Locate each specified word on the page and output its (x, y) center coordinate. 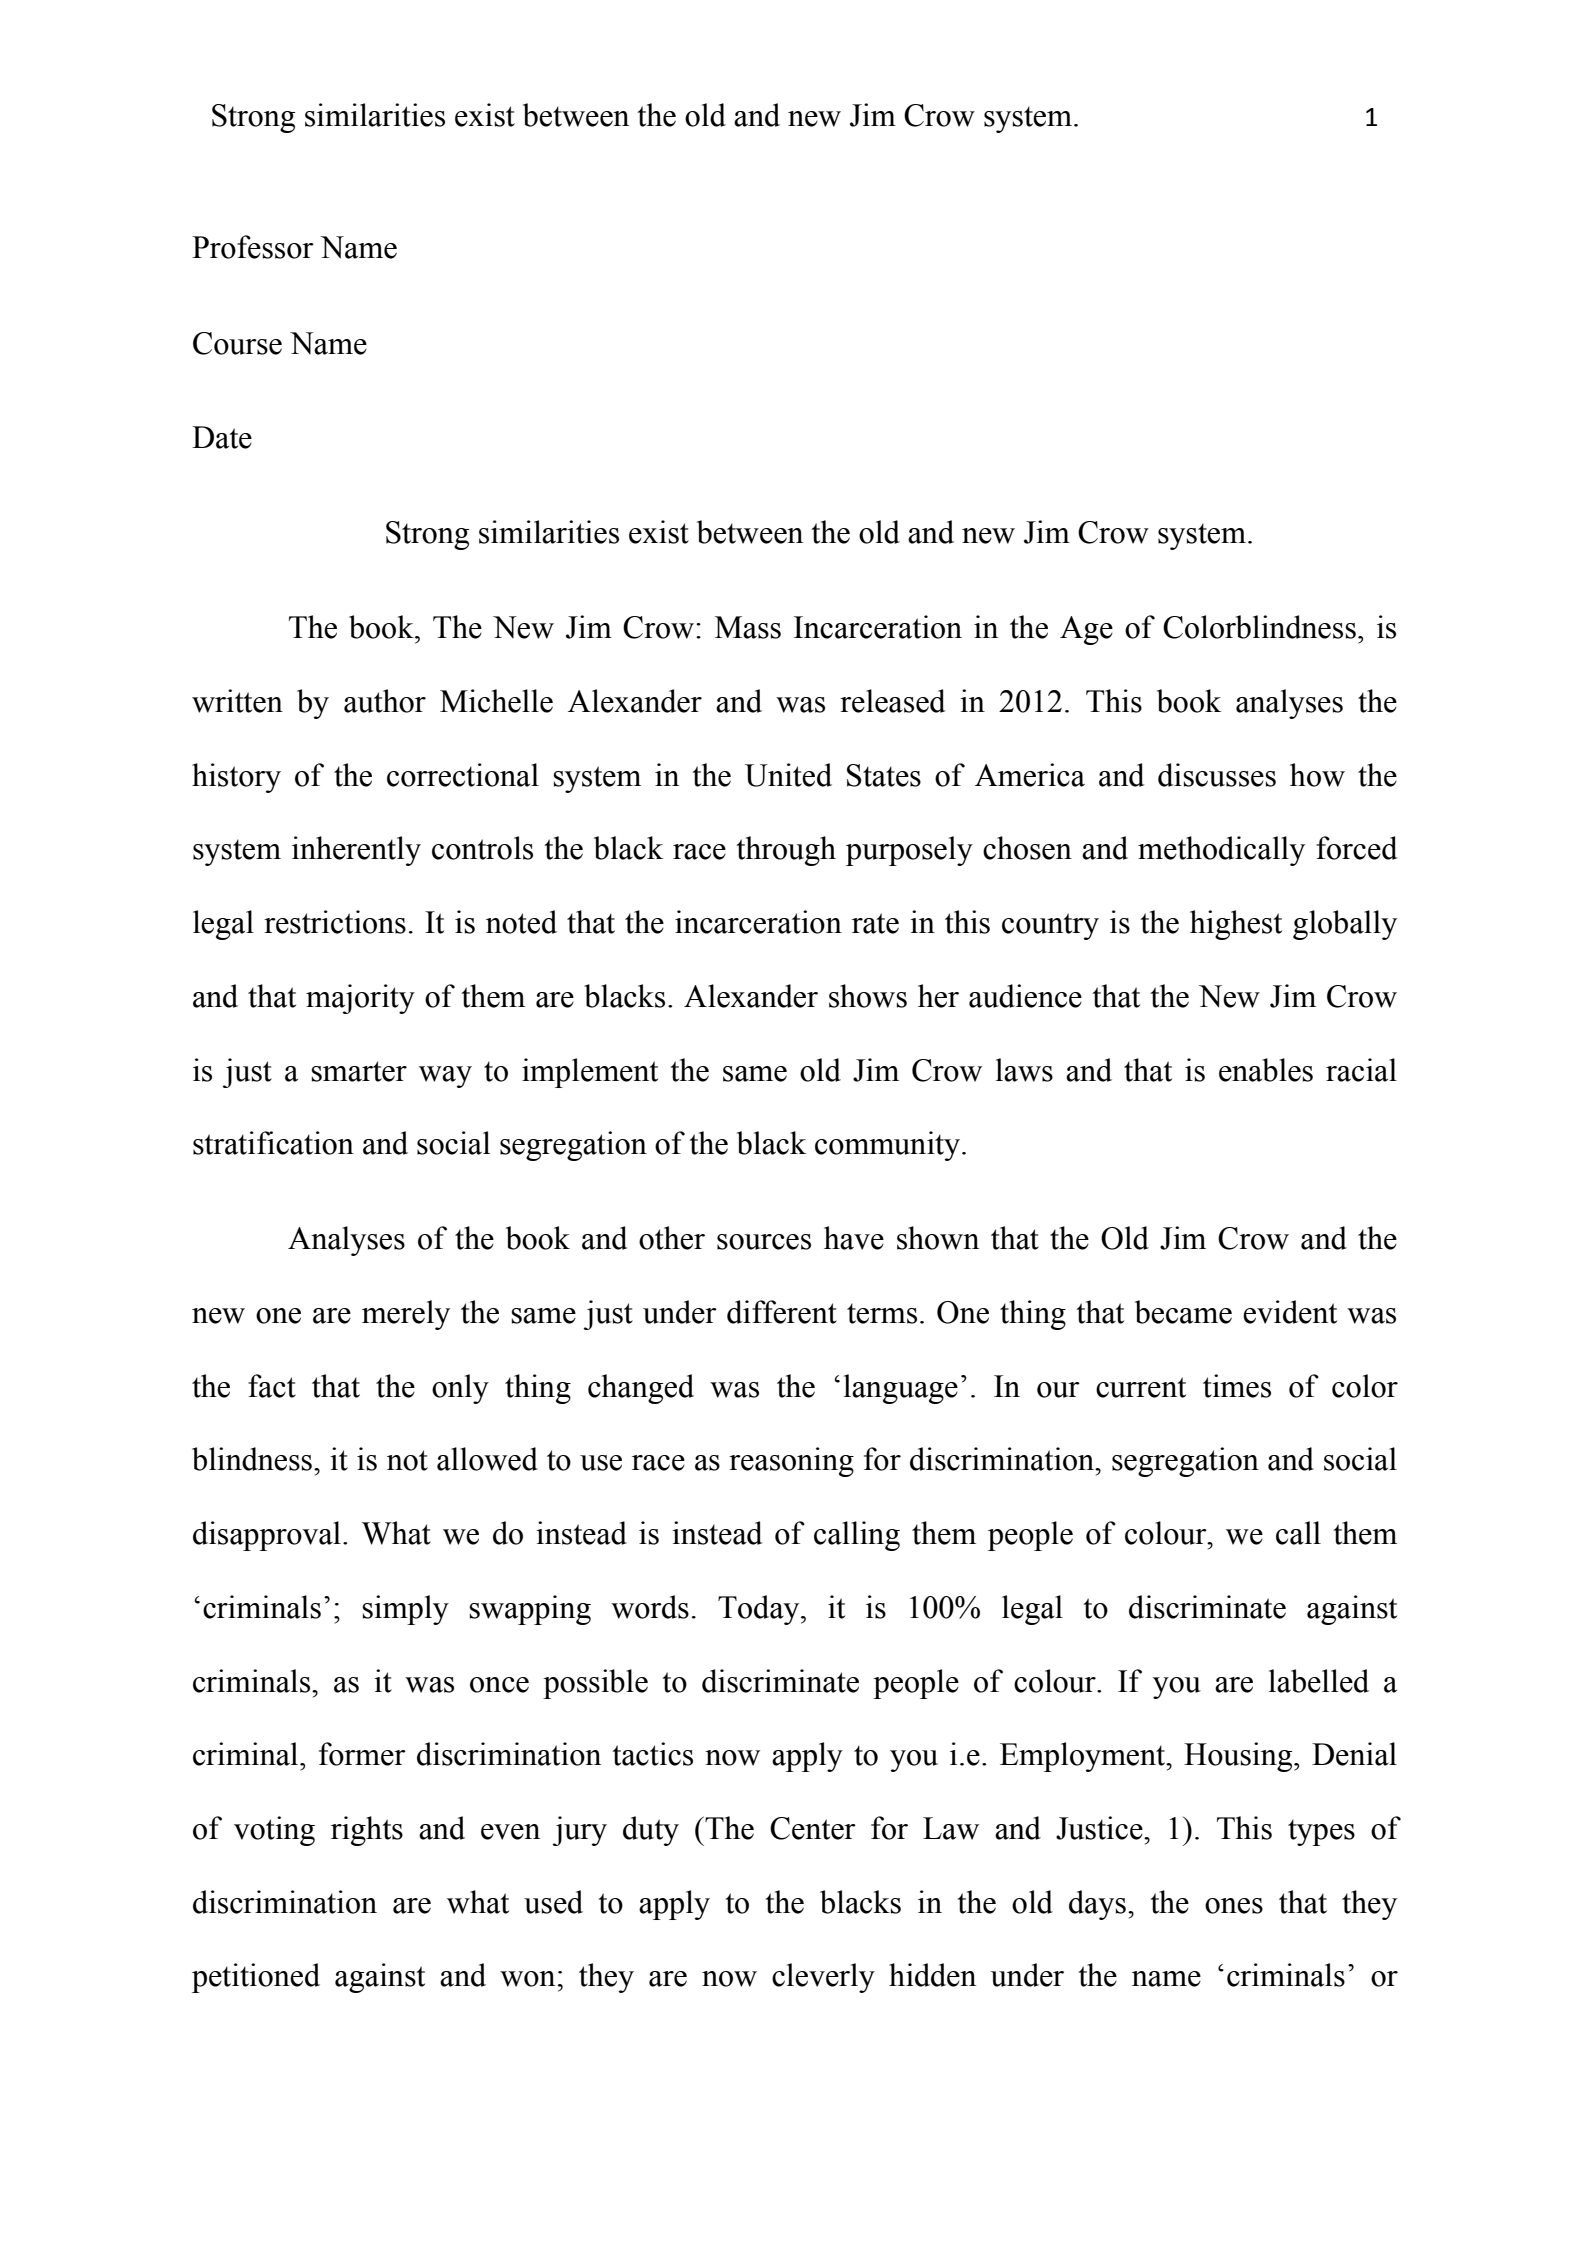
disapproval (267, 1536)
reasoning (791, 1462)
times (1237, 1386)
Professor (253, 247)
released (892, 701)
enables (1266, 1070)
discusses (1217, 775)
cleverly (823, 1978)
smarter (359, 1071)
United (788, 775)
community (887, 1146)
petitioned (256, 1978)
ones (1234, 1906)
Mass (748, 627)
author (385, 701)
